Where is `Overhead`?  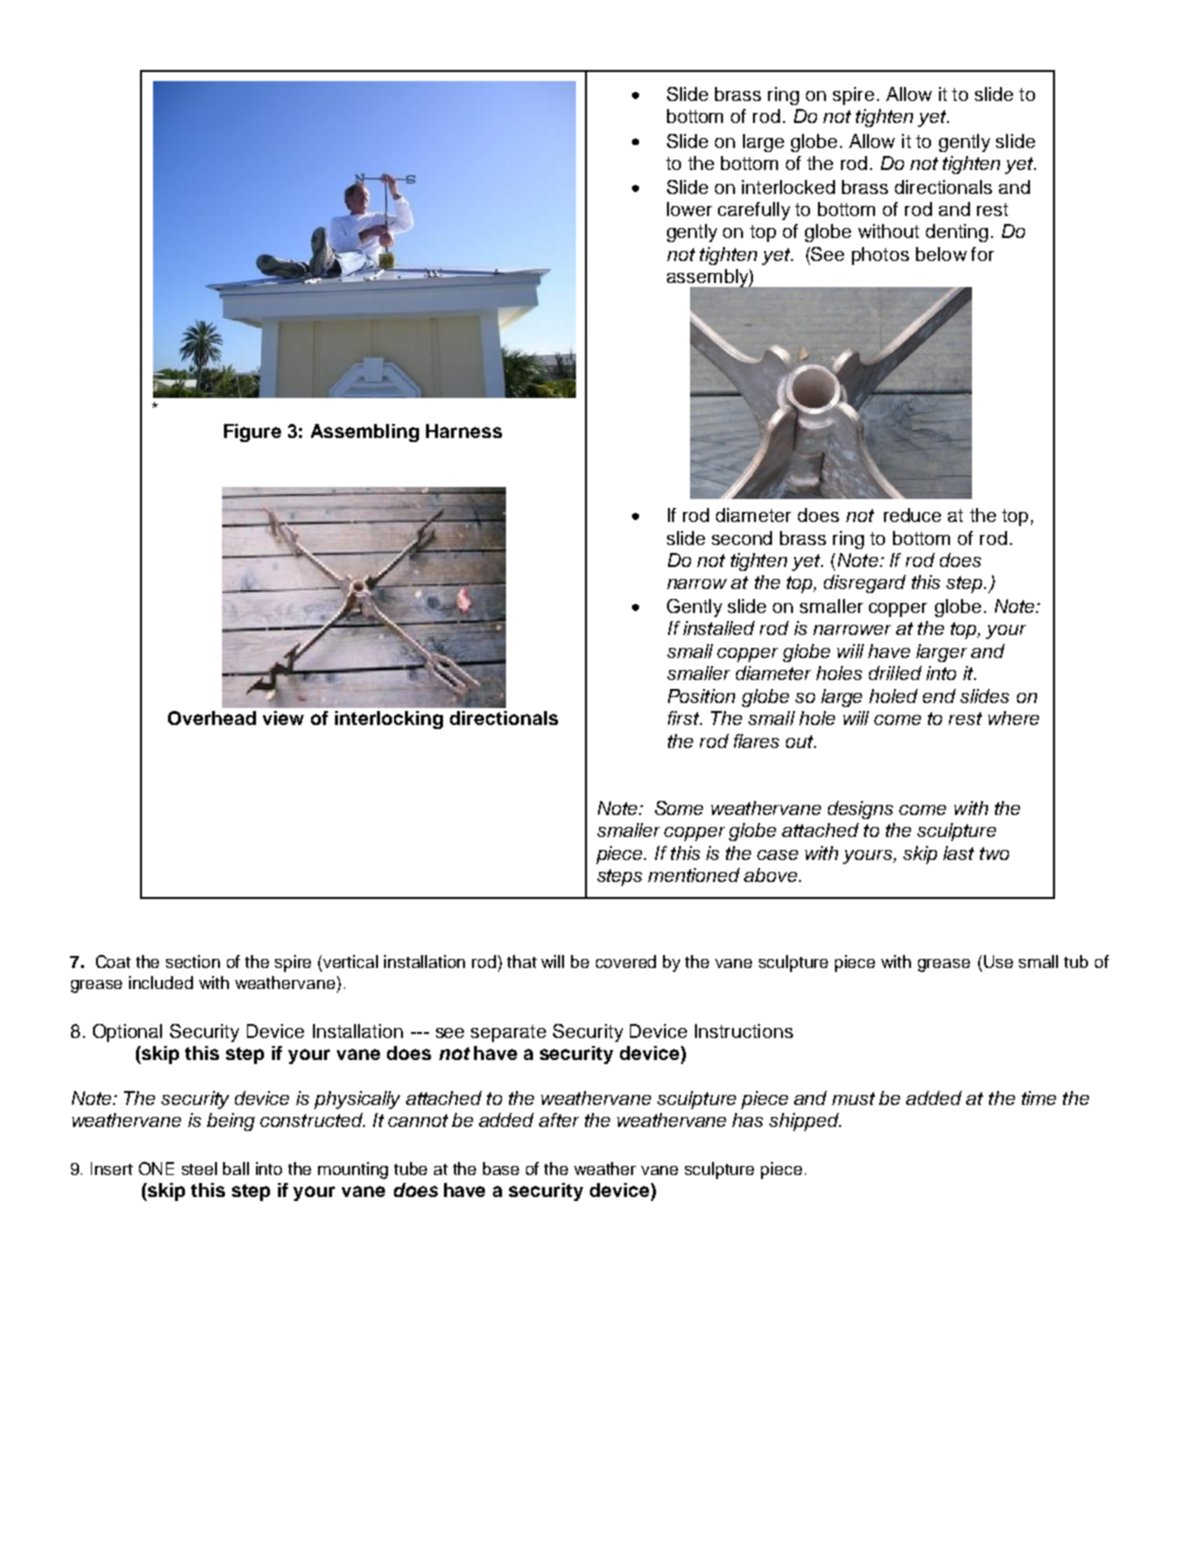 Overhead is located at coordinates (212, 718).
